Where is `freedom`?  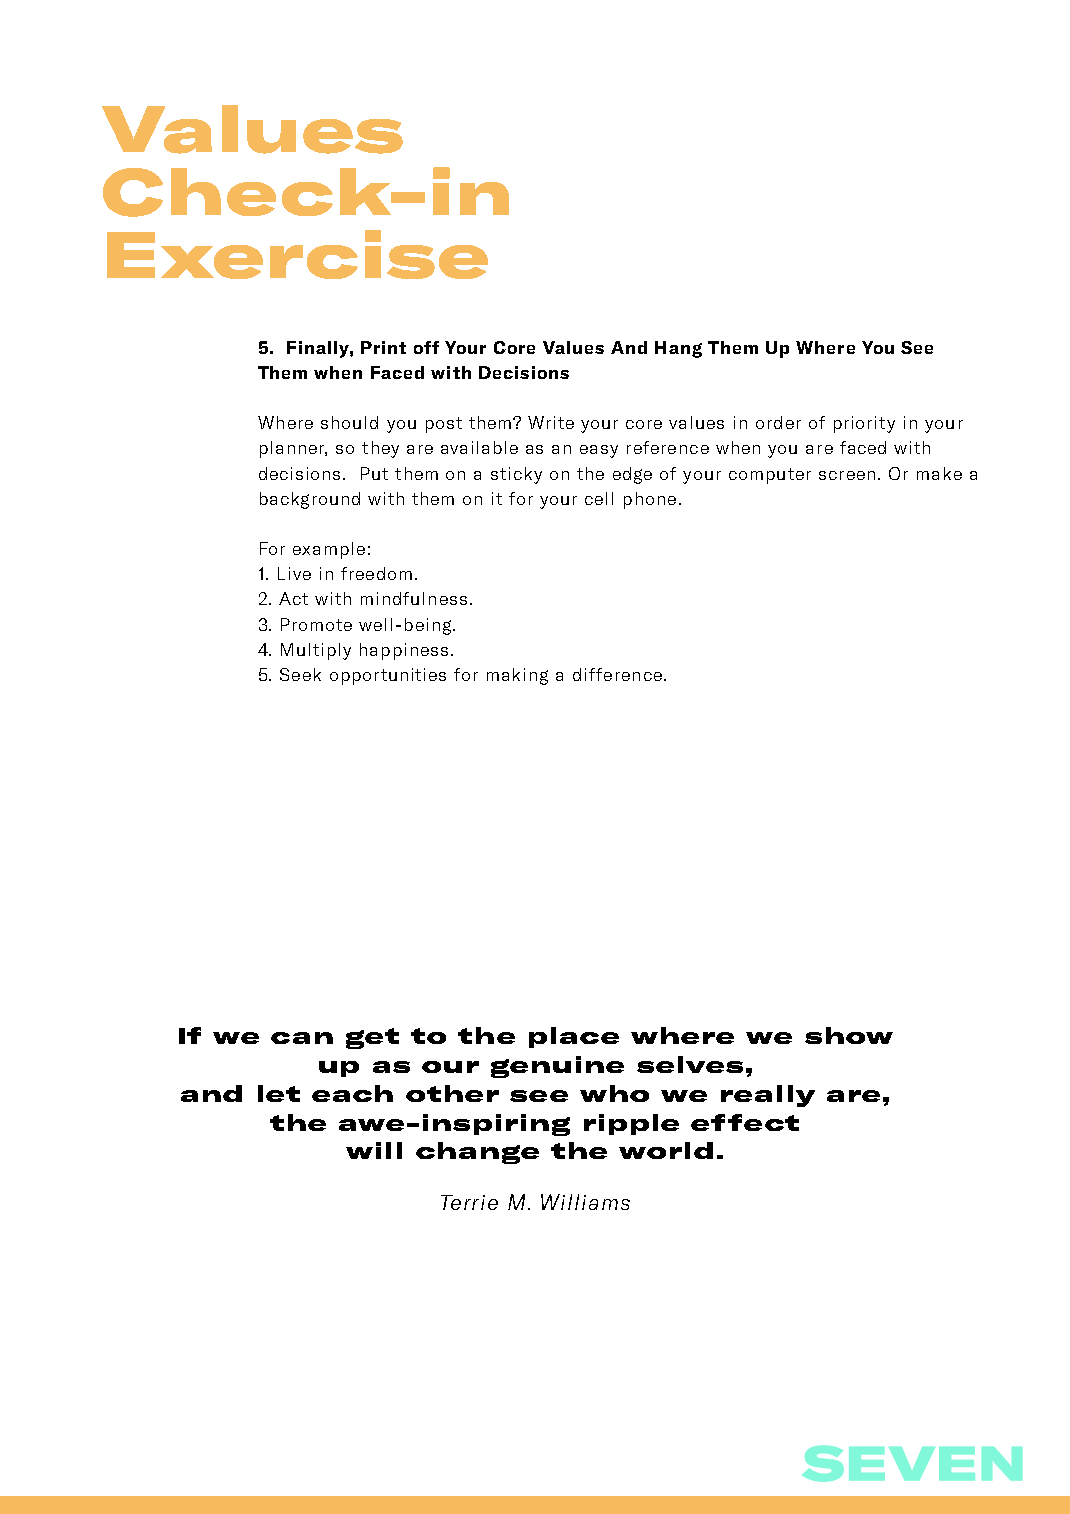
freedom is located at coordinates (376, 573).
